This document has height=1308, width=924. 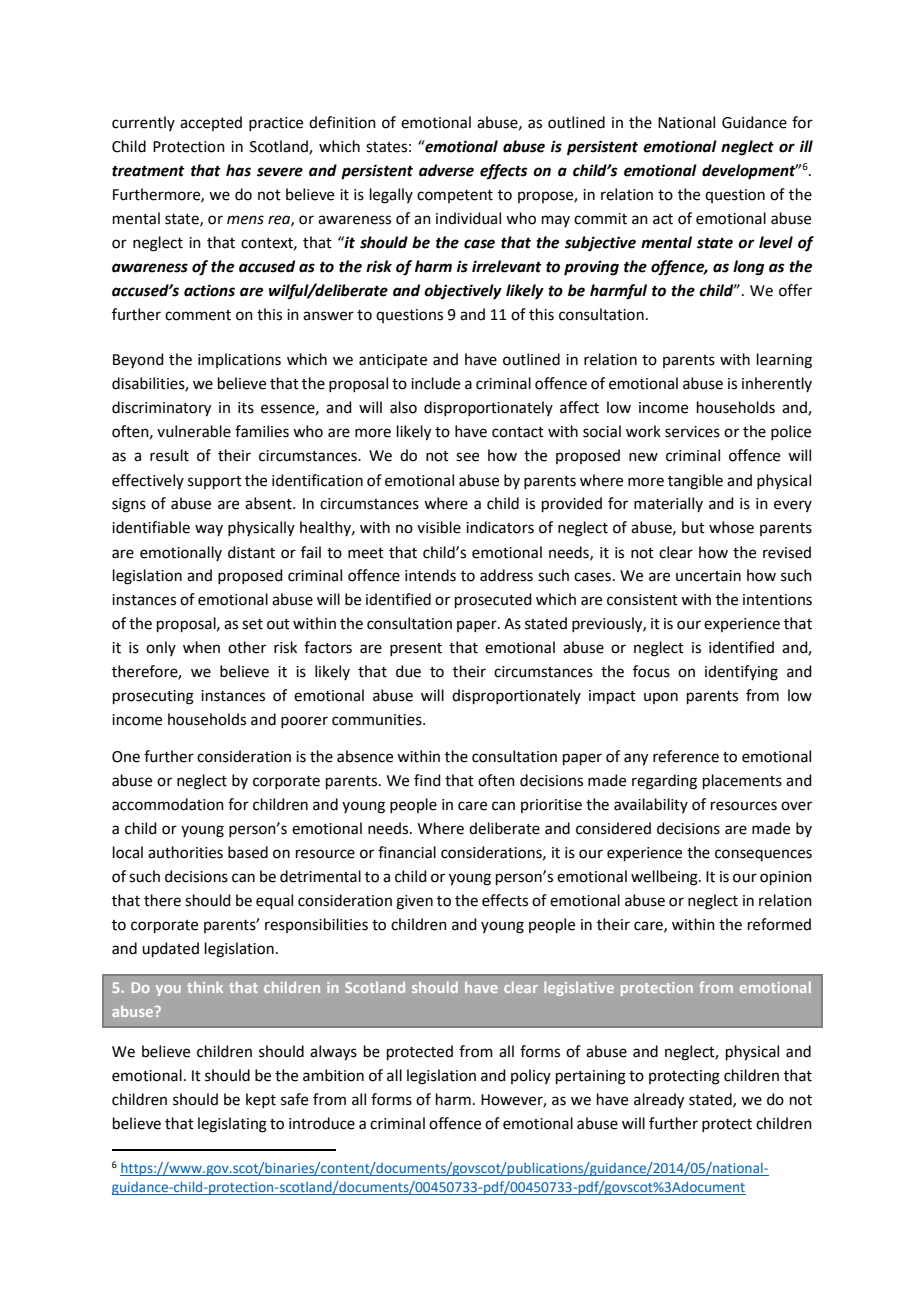 I want to click on adverse, so click(x=446, y=170).
